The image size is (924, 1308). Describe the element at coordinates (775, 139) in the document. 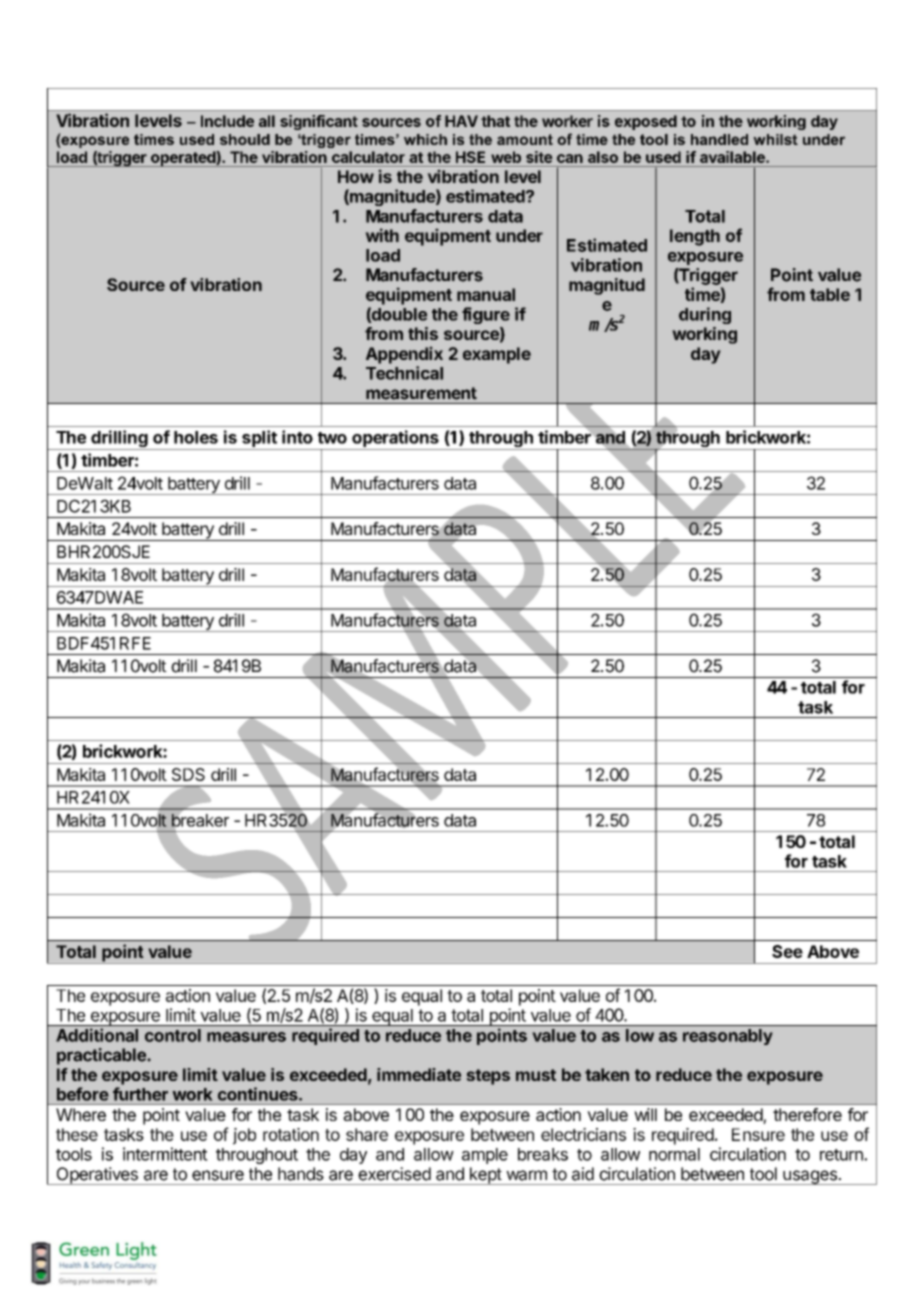

I see `whilst` at that location.
